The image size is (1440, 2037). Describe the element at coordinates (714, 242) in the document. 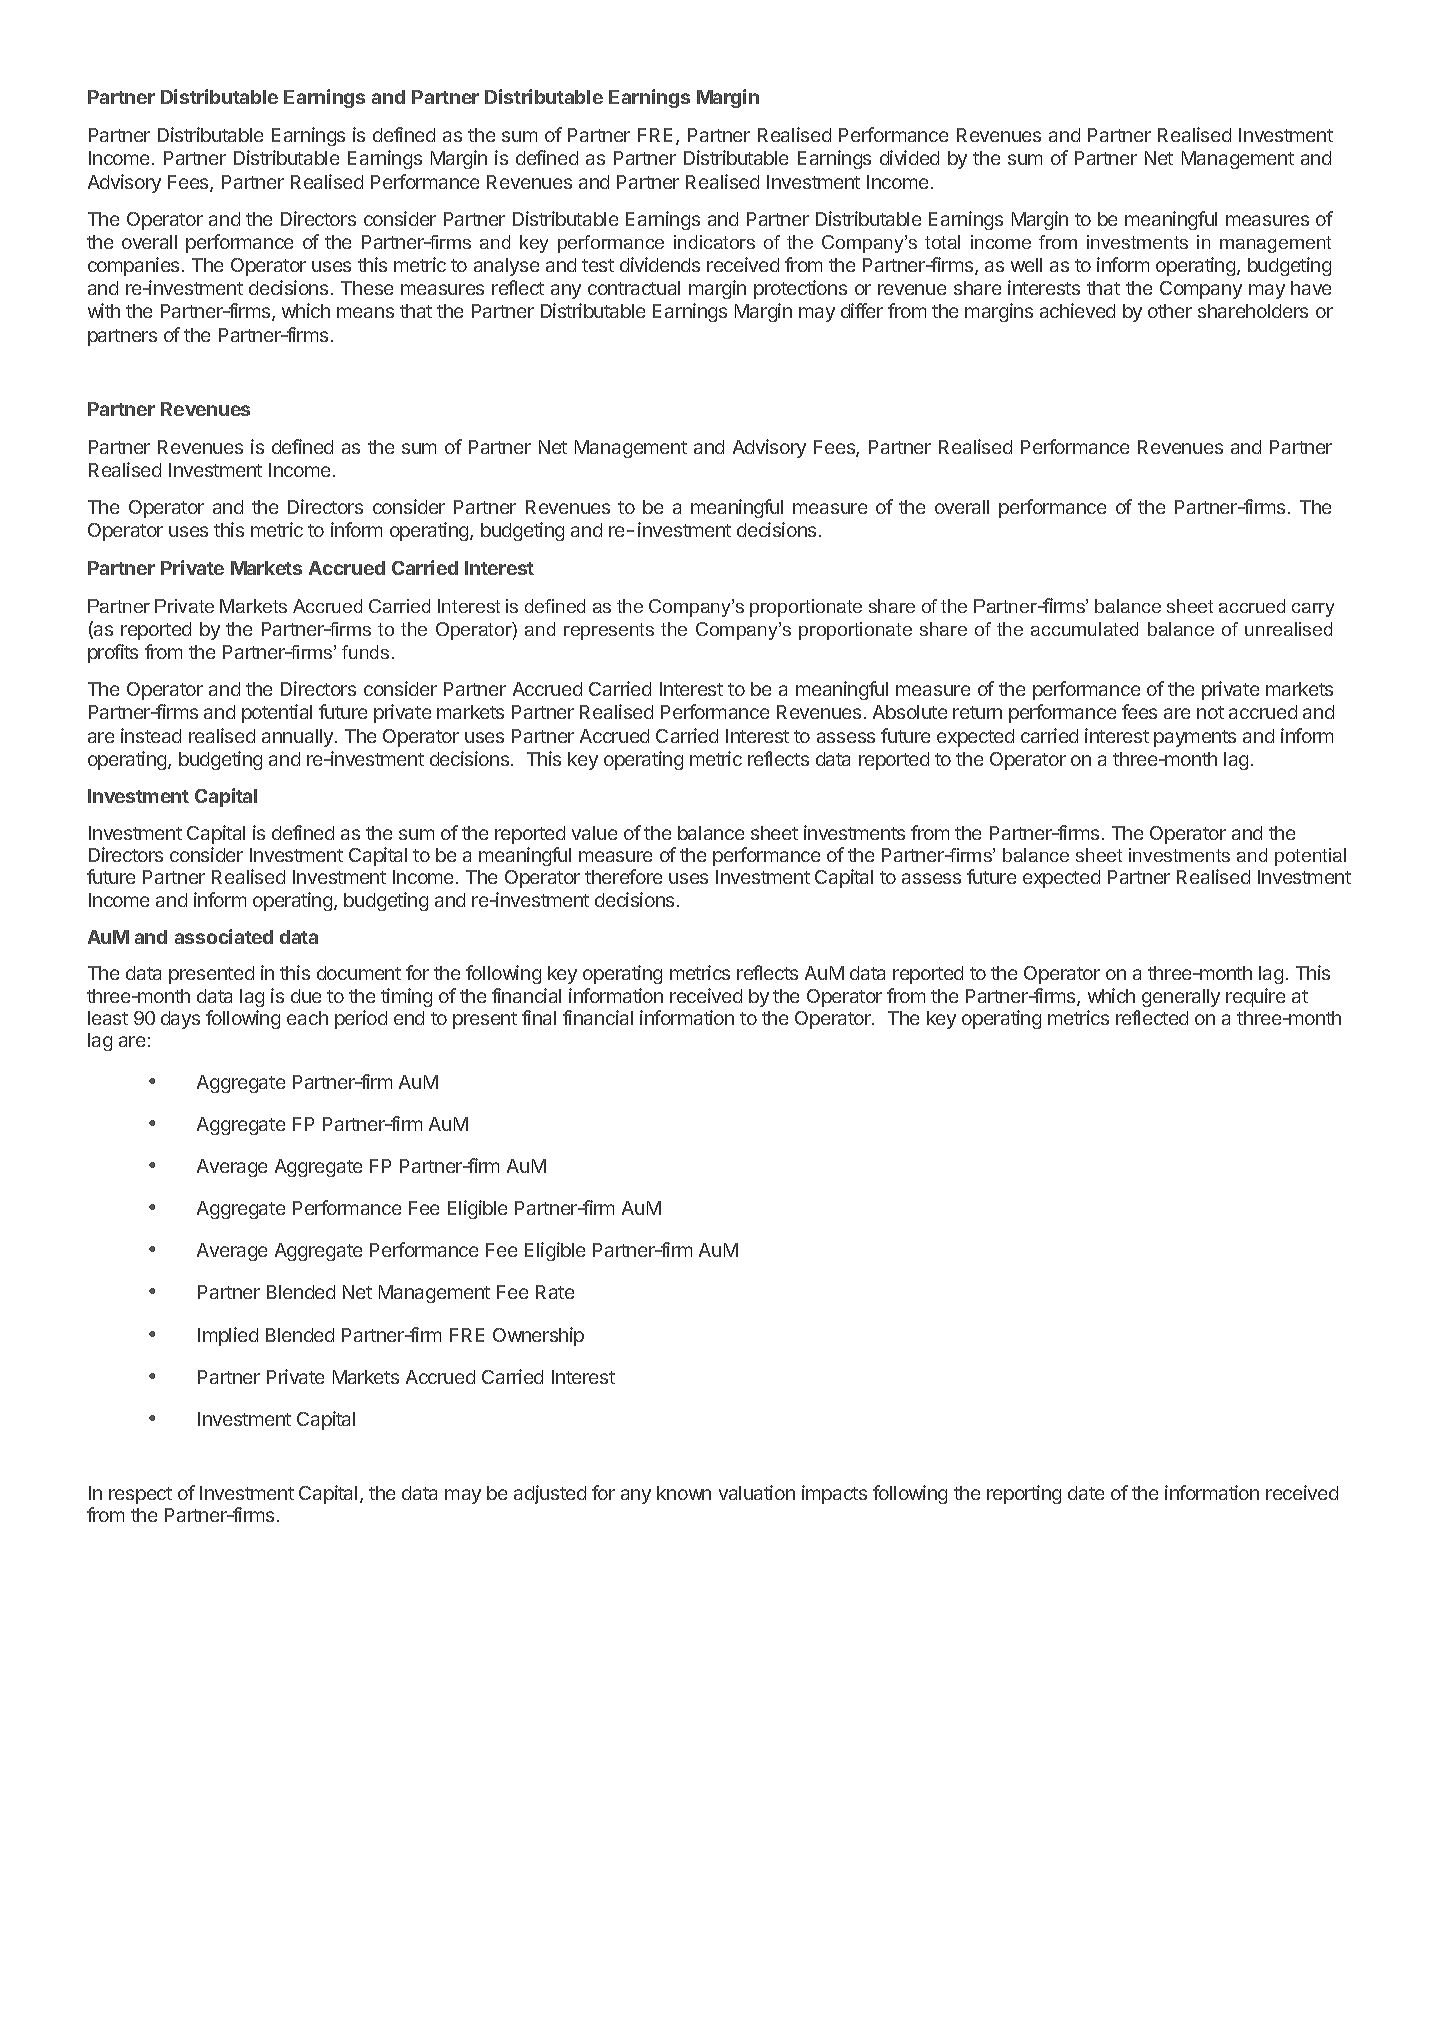

I see `indicators` at that location.
